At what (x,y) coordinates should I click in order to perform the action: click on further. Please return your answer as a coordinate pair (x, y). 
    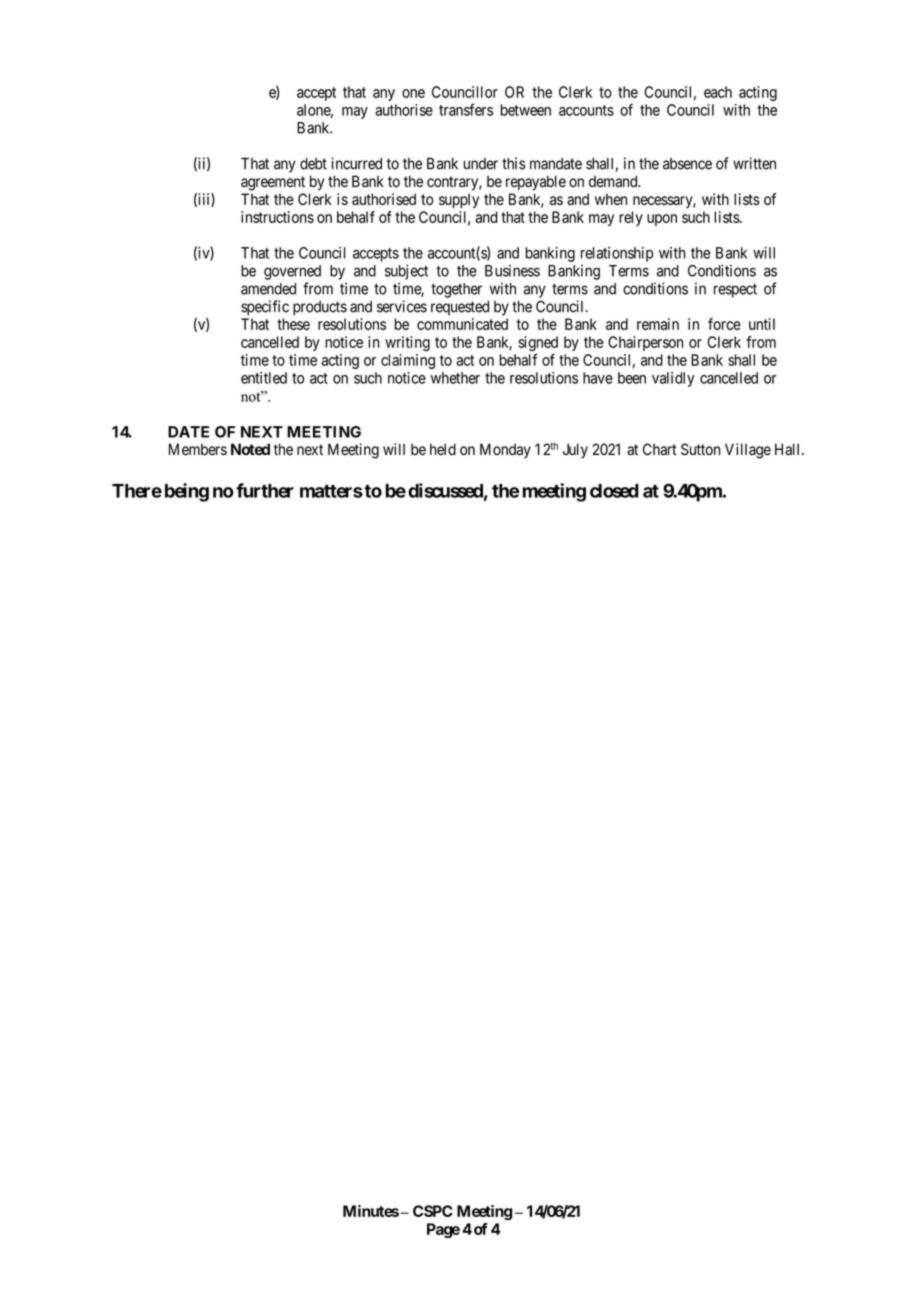
    Looking at the image, I should click on (265, 490).
